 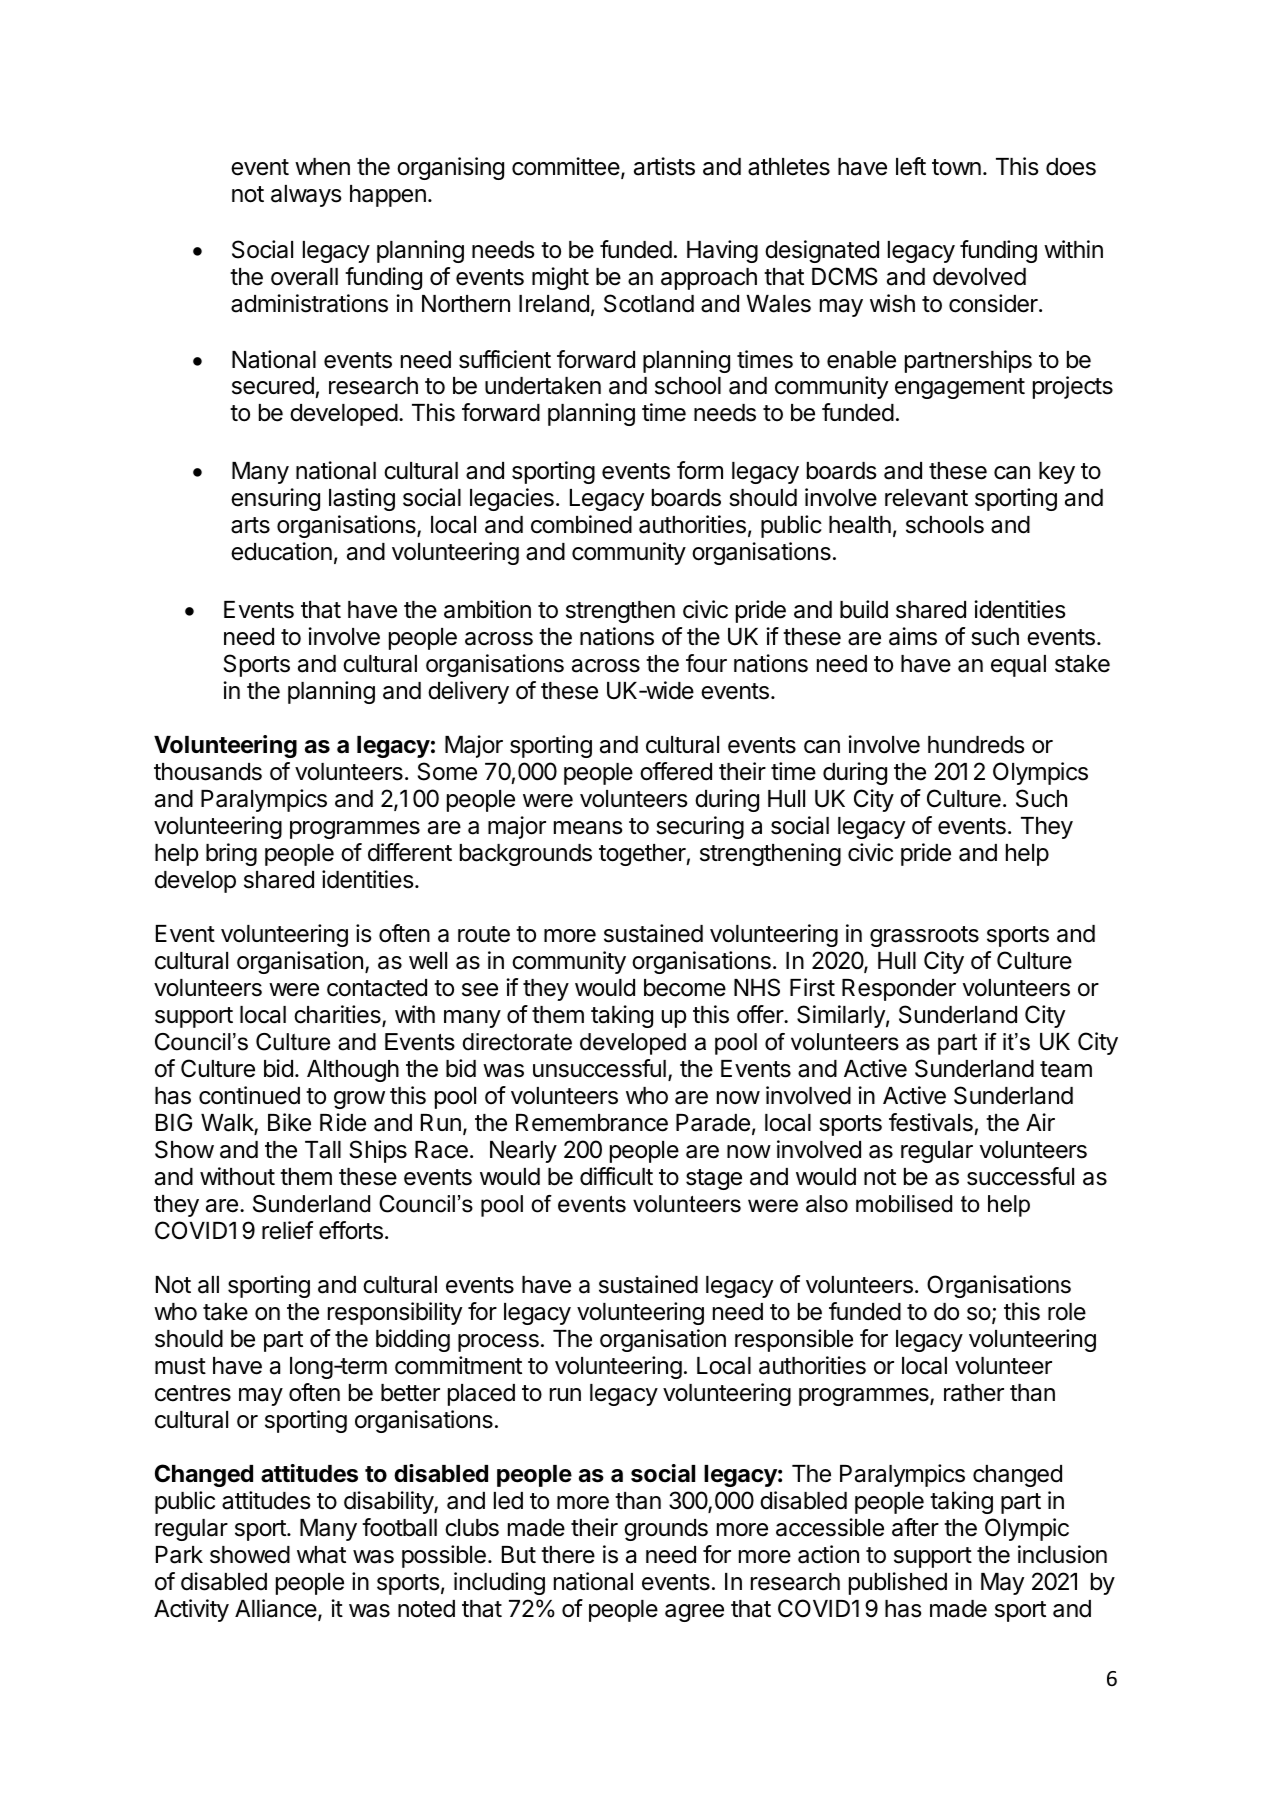 I want to click on means, so click(x=588, y=828).
